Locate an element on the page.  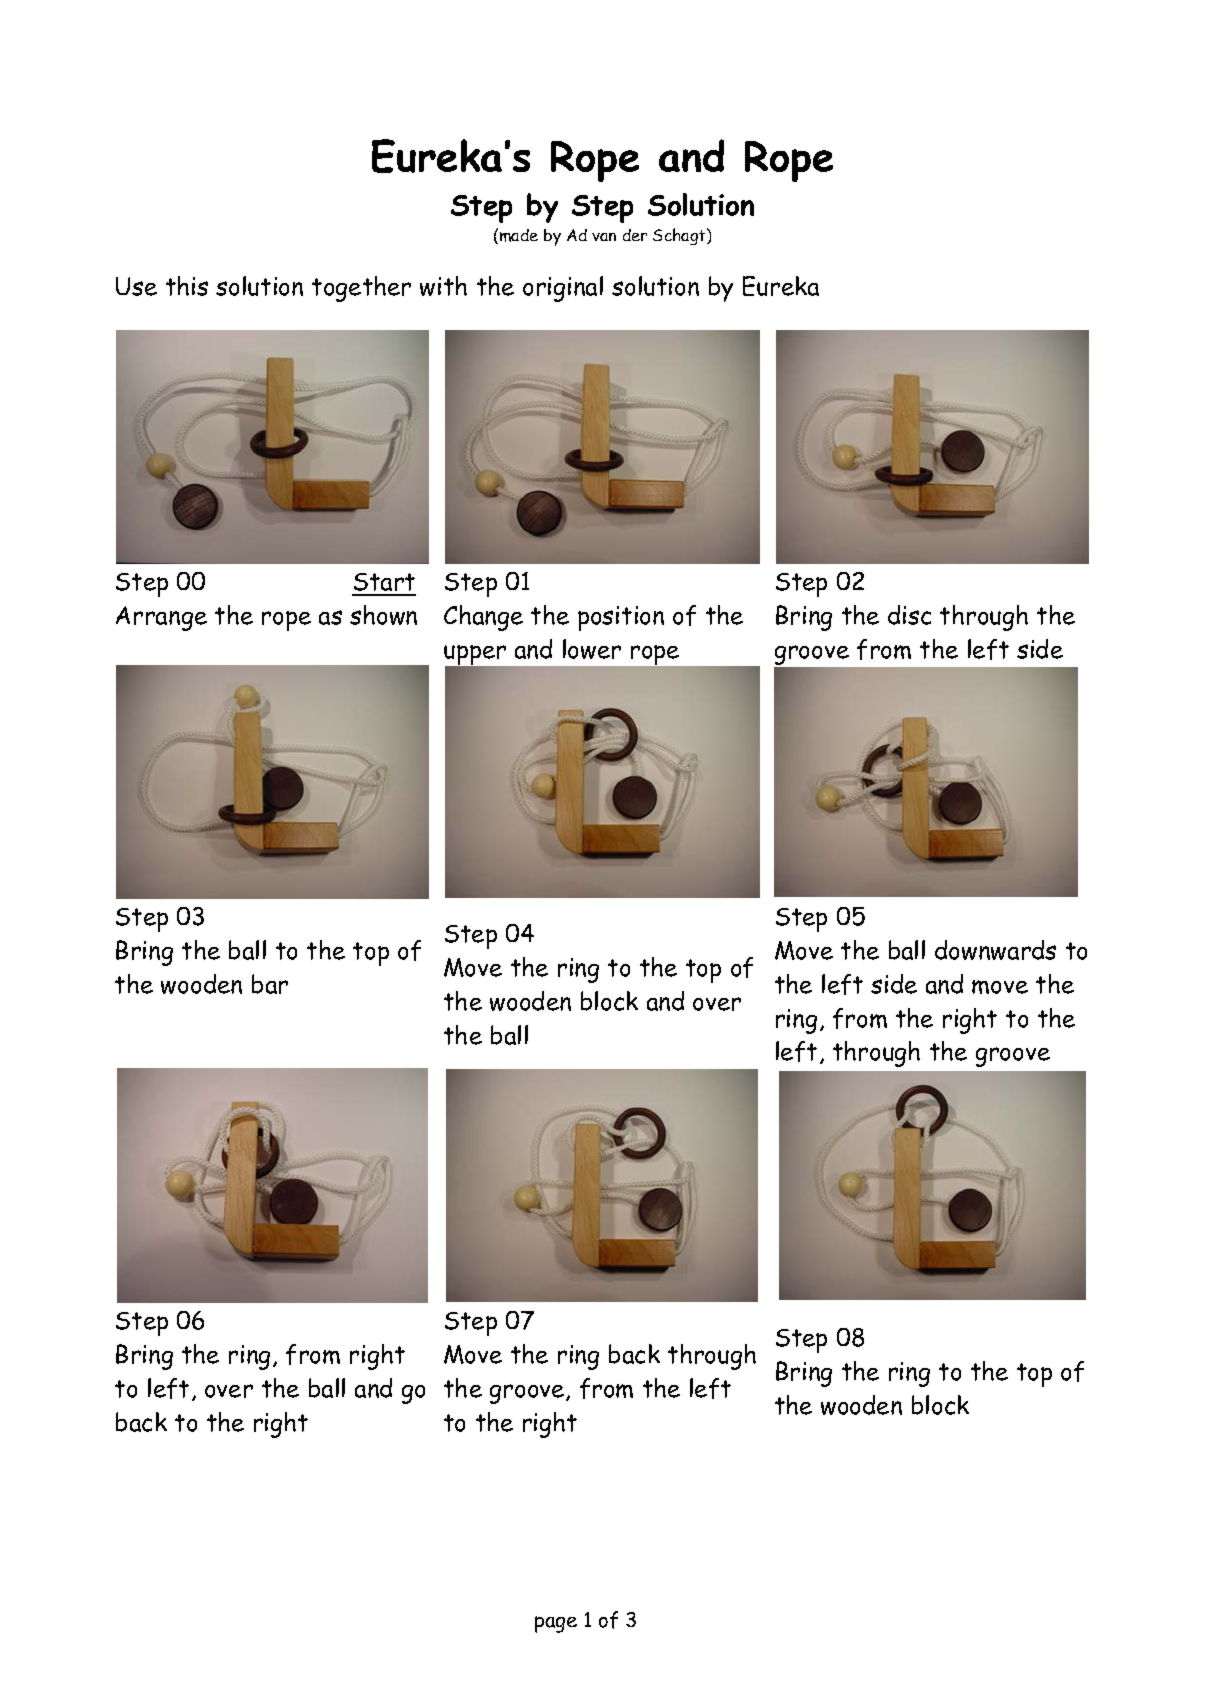
downwards is located at coordinates (995, 950).
